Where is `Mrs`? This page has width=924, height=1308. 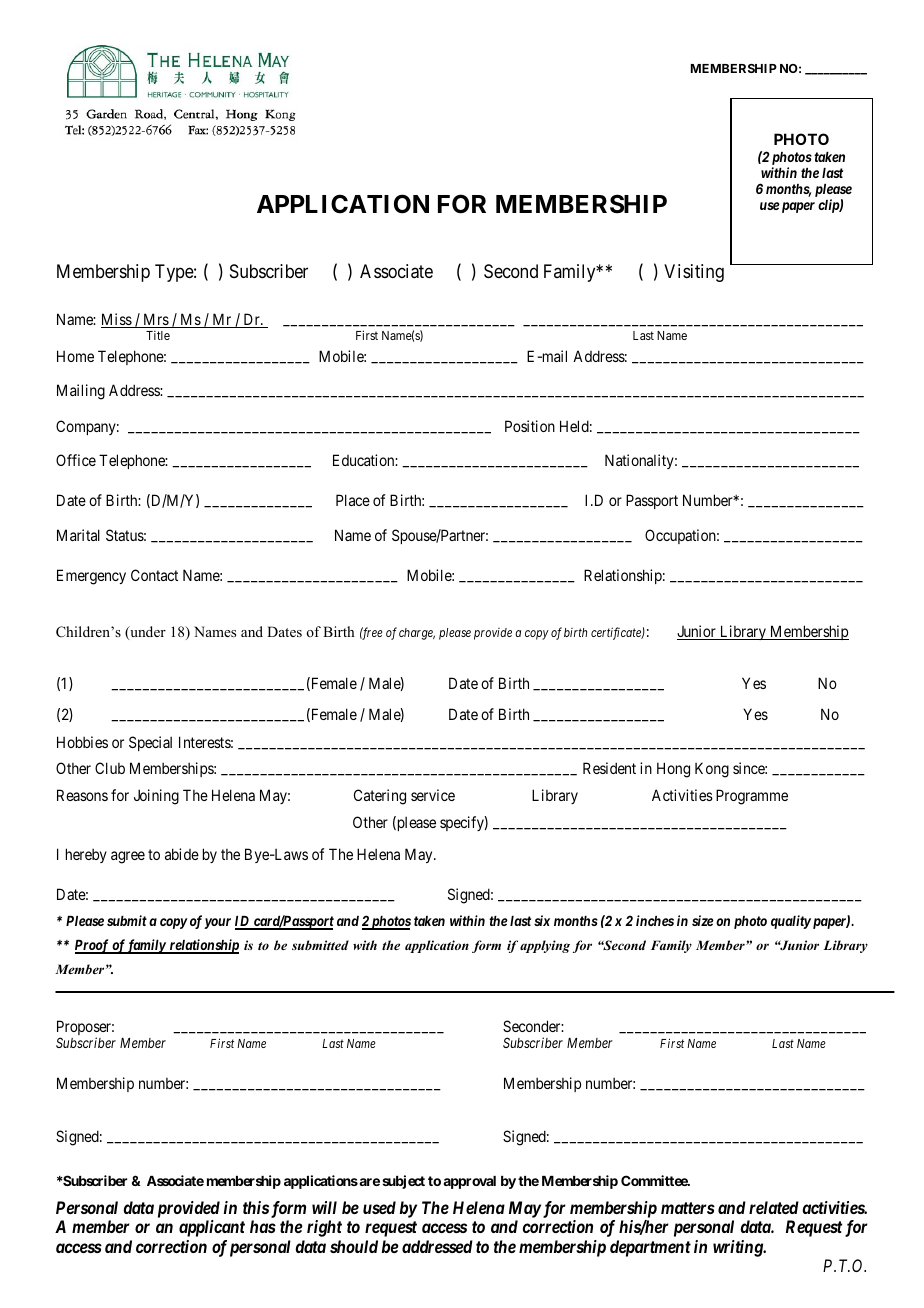
Mrs is located at coordinates (155, 320).
